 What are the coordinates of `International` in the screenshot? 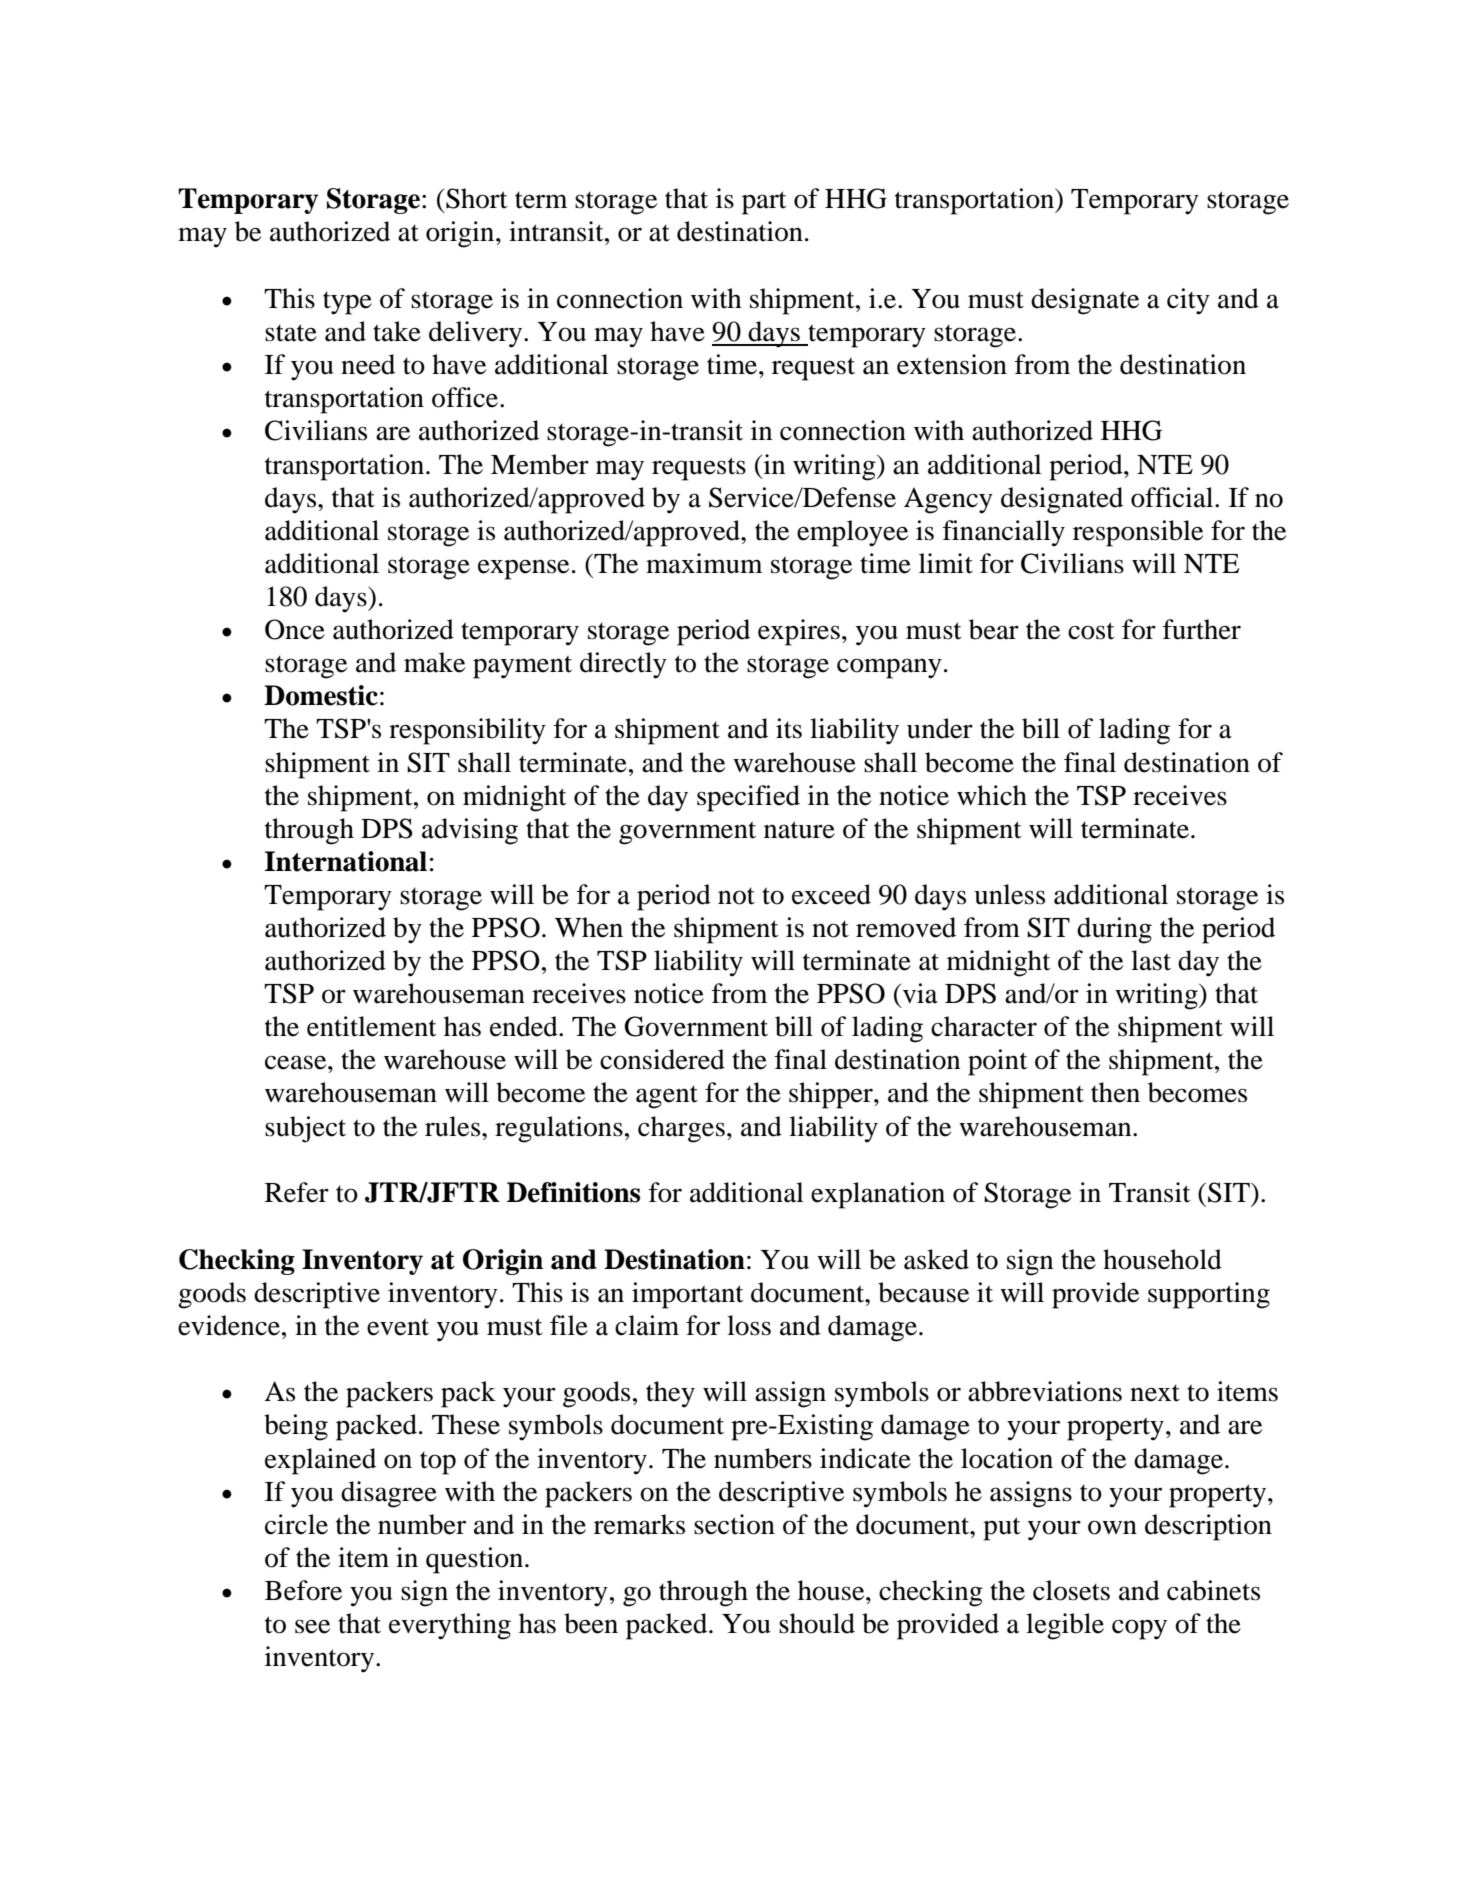 It's located at (345, 861).
